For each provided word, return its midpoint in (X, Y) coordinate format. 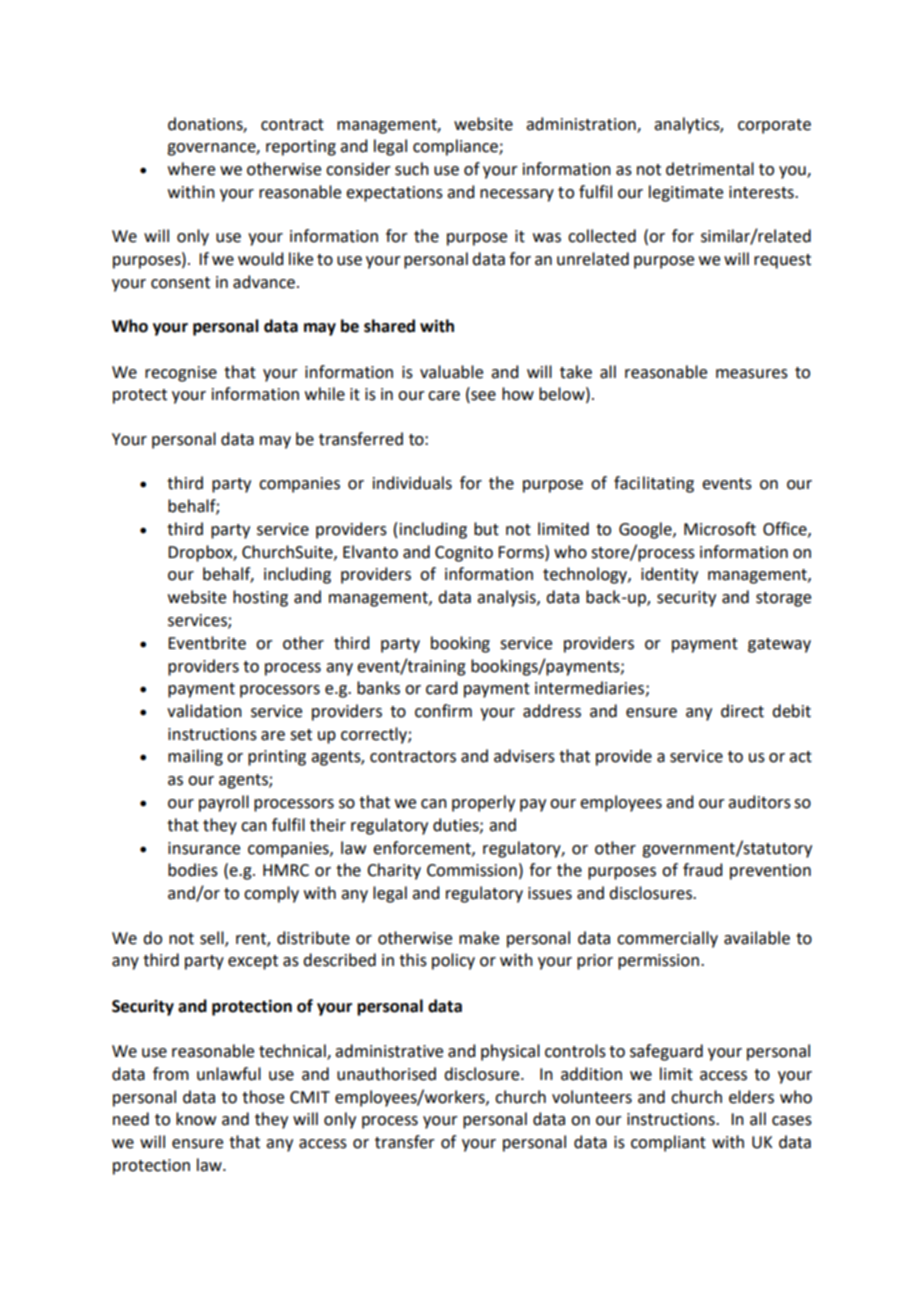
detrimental (710, 169)
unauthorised (386, 1074)
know (196, 1119)
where (191, 169)
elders (751, 1097)
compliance (456, 147)
